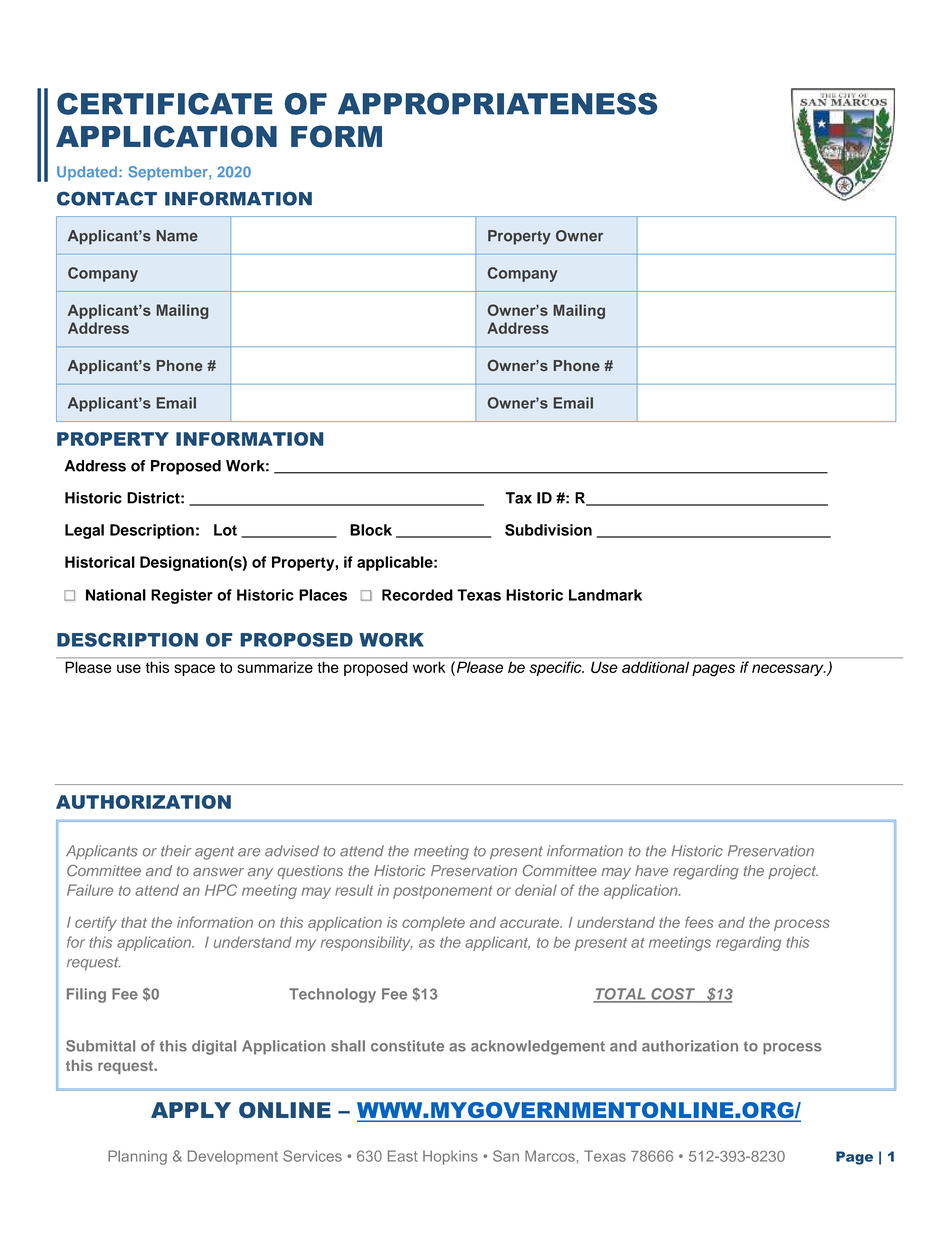 This screenshot has height=1233, width=952. Describe the element at coordinates (182, 596) in the screenshot. I see `Register` at that location.
